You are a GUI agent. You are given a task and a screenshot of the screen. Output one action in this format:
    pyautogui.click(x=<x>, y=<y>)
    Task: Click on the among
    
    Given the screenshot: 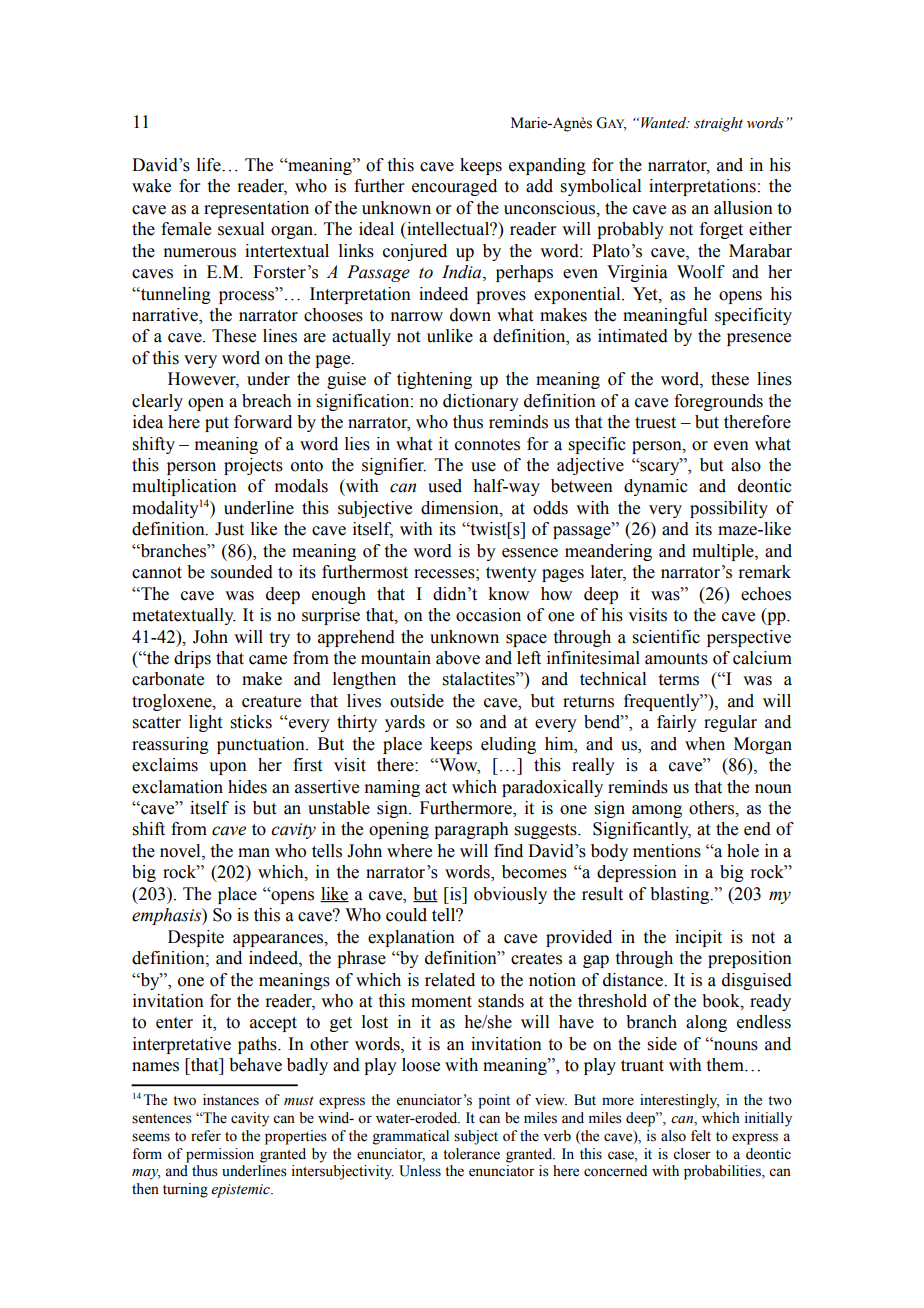 What is the action you would take?
    pyautogui.click(x=657, y=811)
